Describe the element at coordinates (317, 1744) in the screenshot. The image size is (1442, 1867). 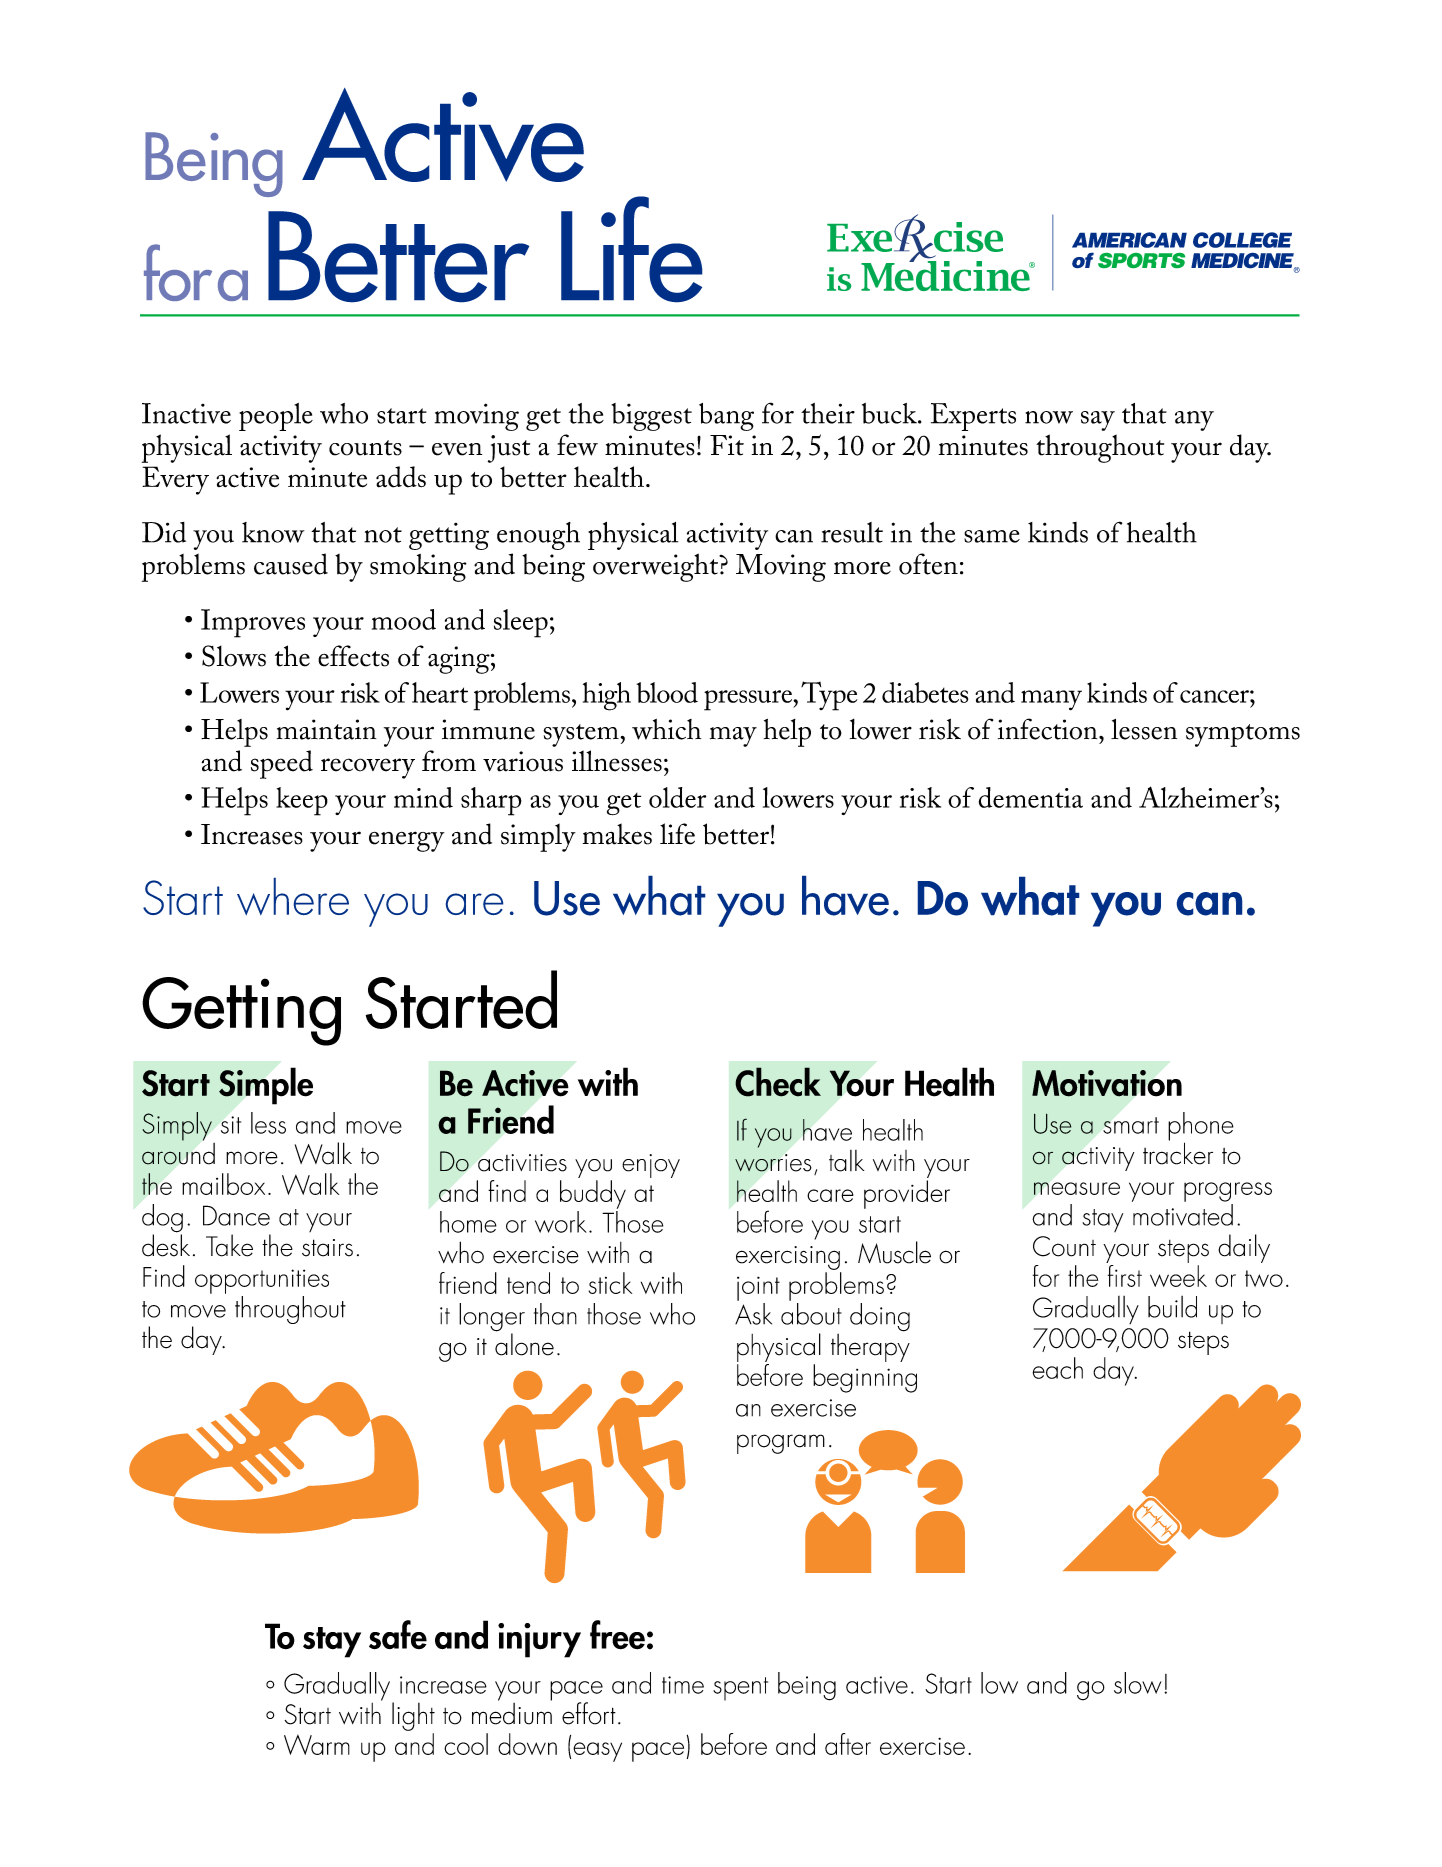
I see `Warm` at that location.
